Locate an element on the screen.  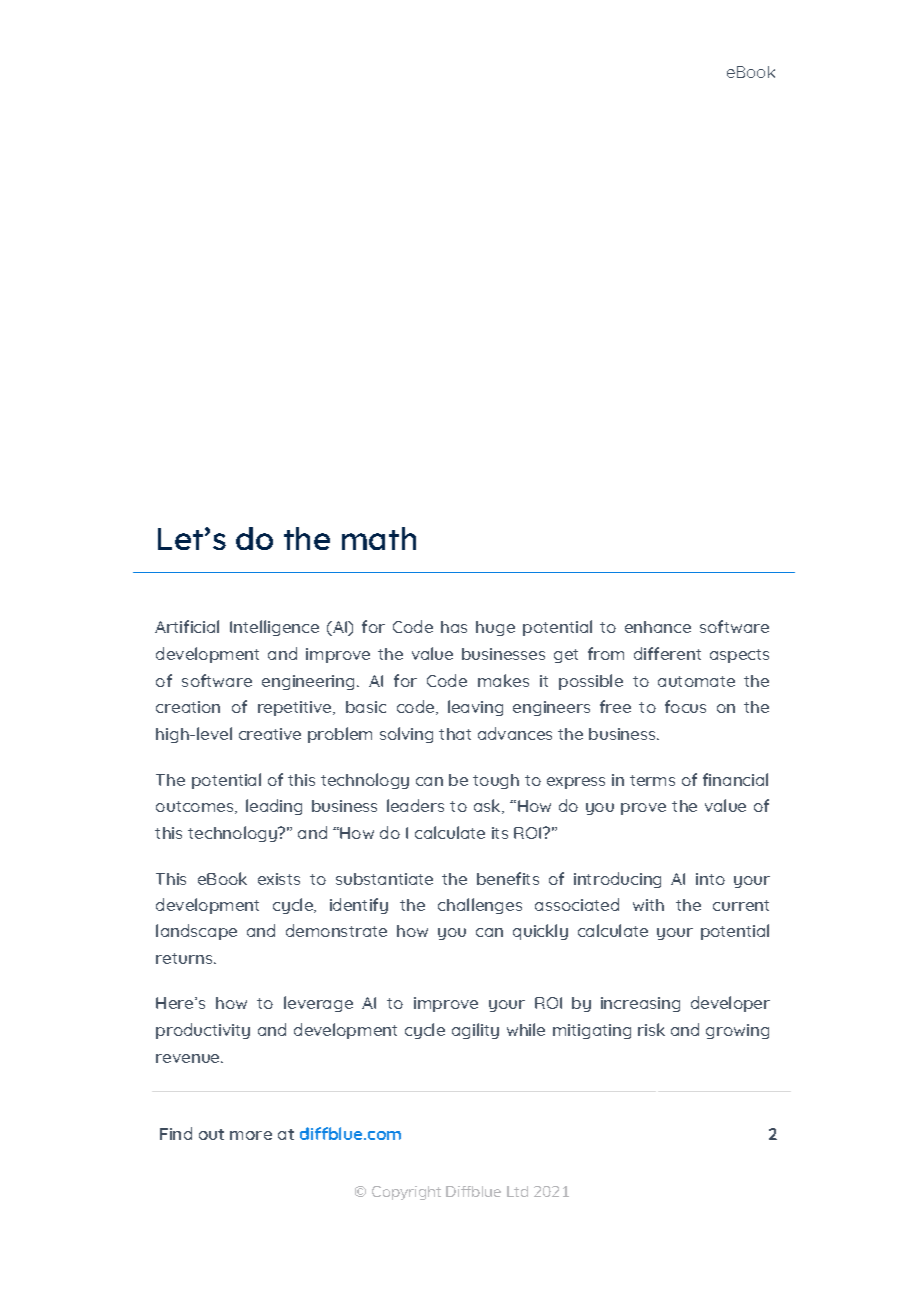
creative is located at coordinates (270, 734).
